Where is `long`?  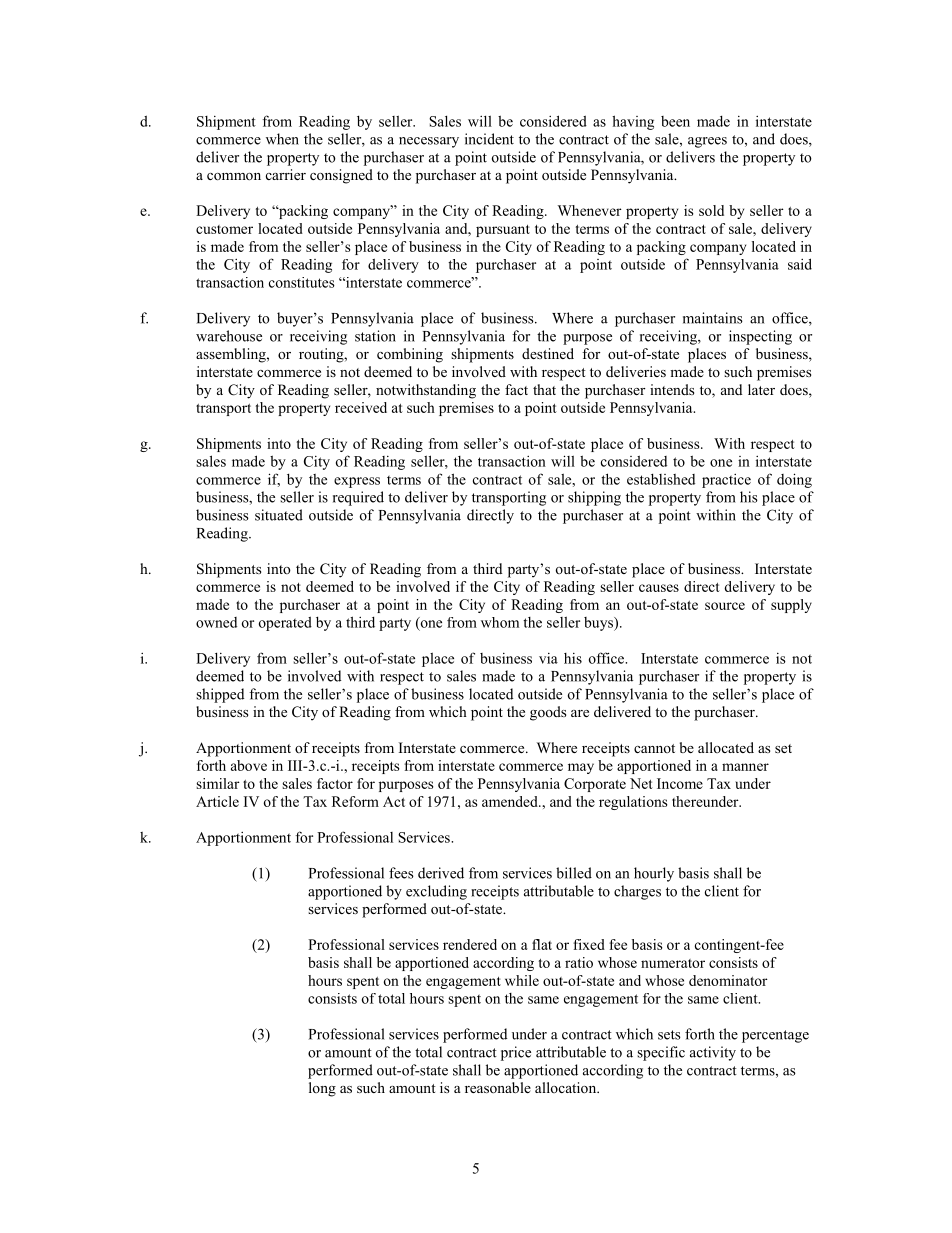 long is located at coordinates (322, 1089).
